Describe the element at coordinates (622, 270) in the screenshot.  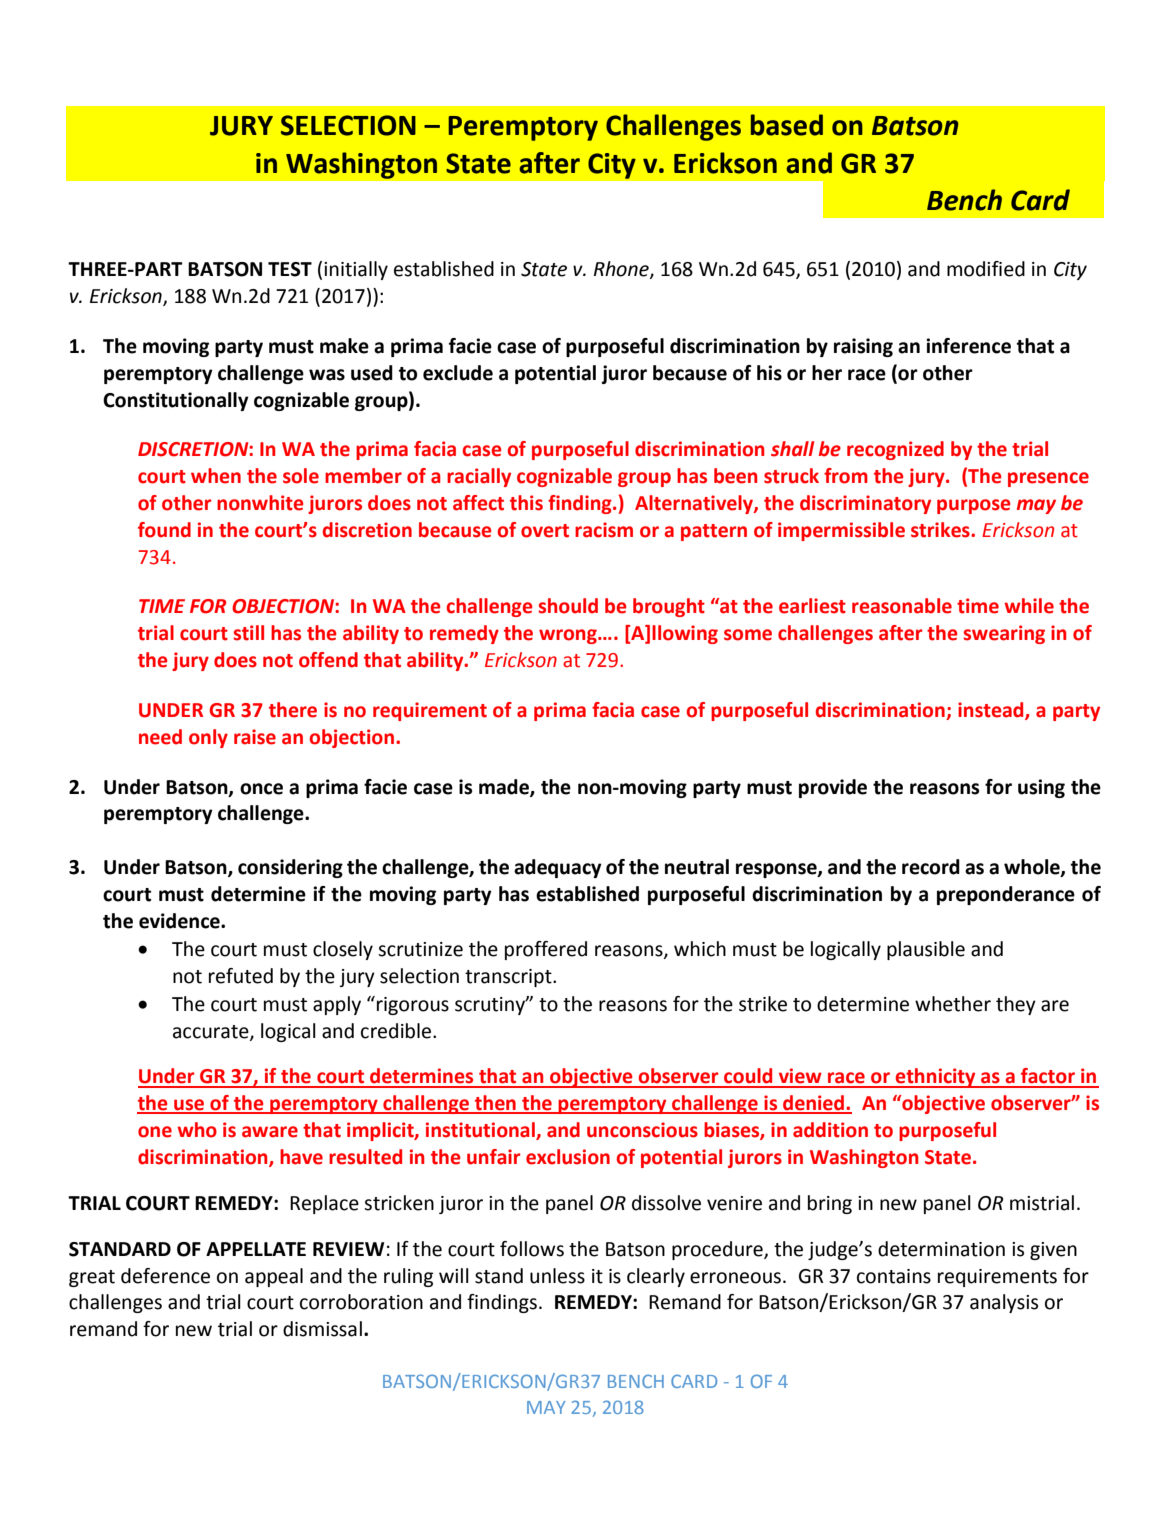
I see `Rhone` at that location.
